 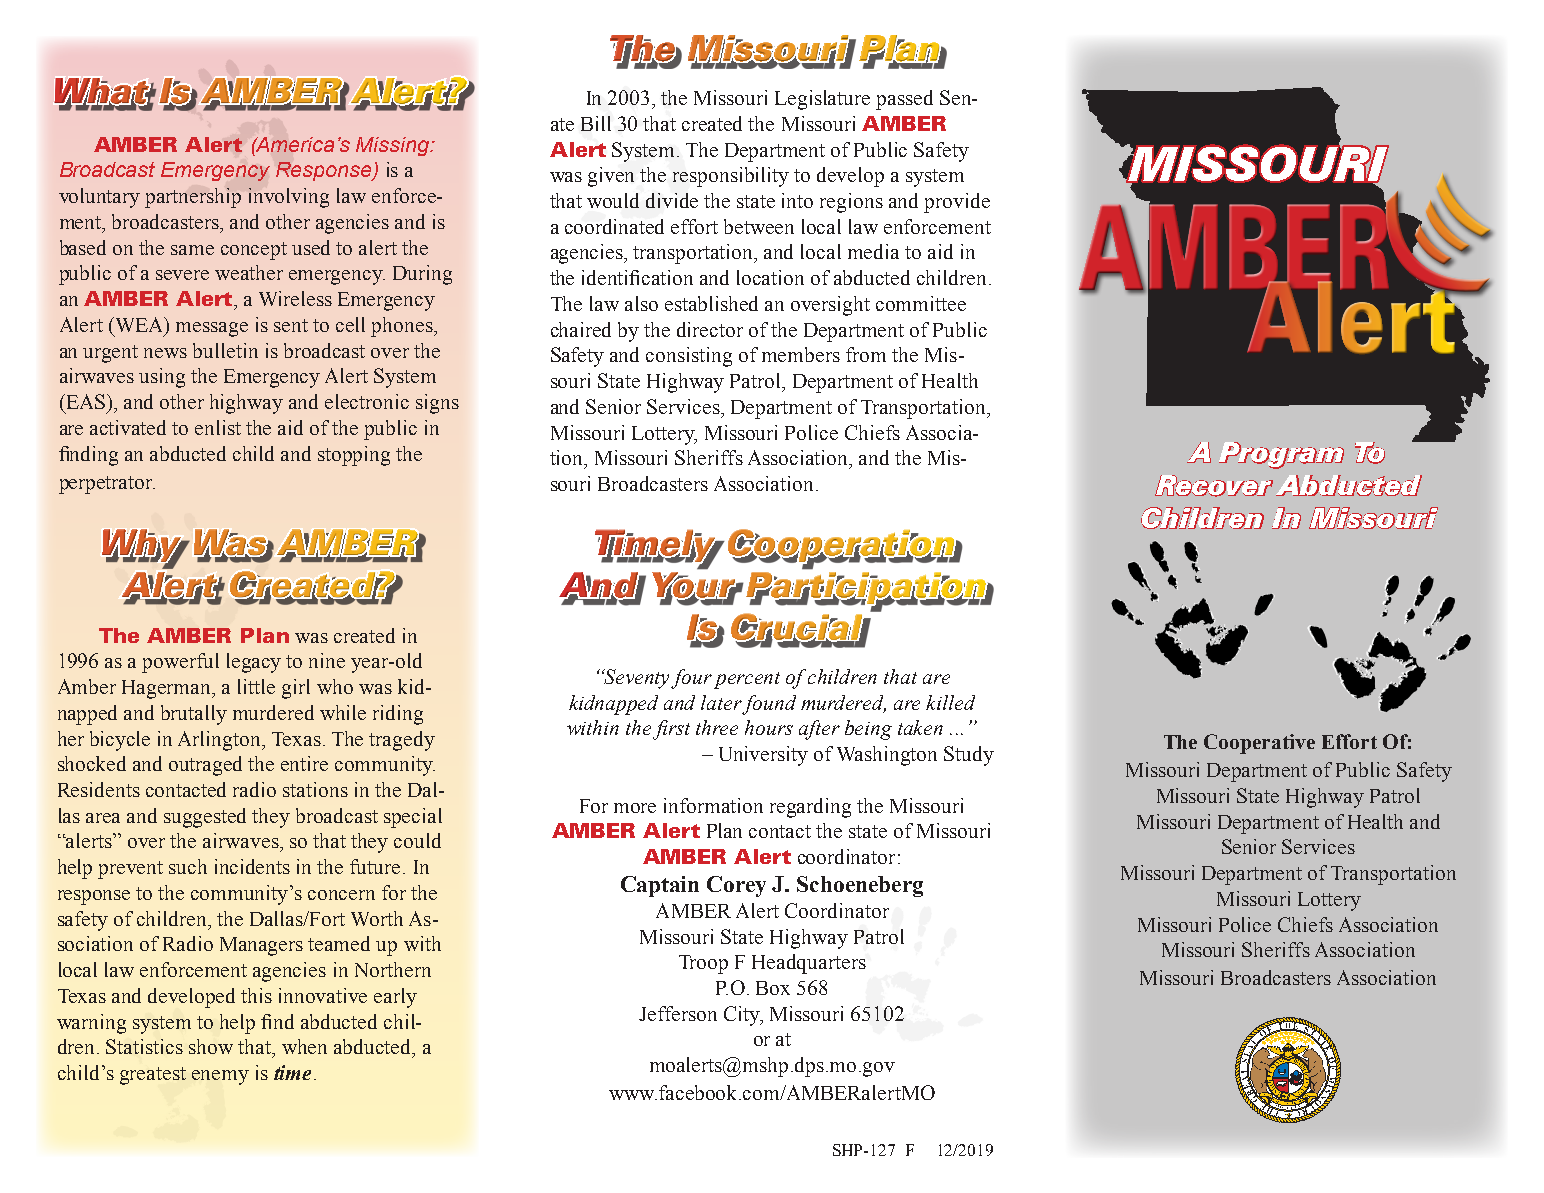 I want to click on partnership, so click(x=193, y=198).
